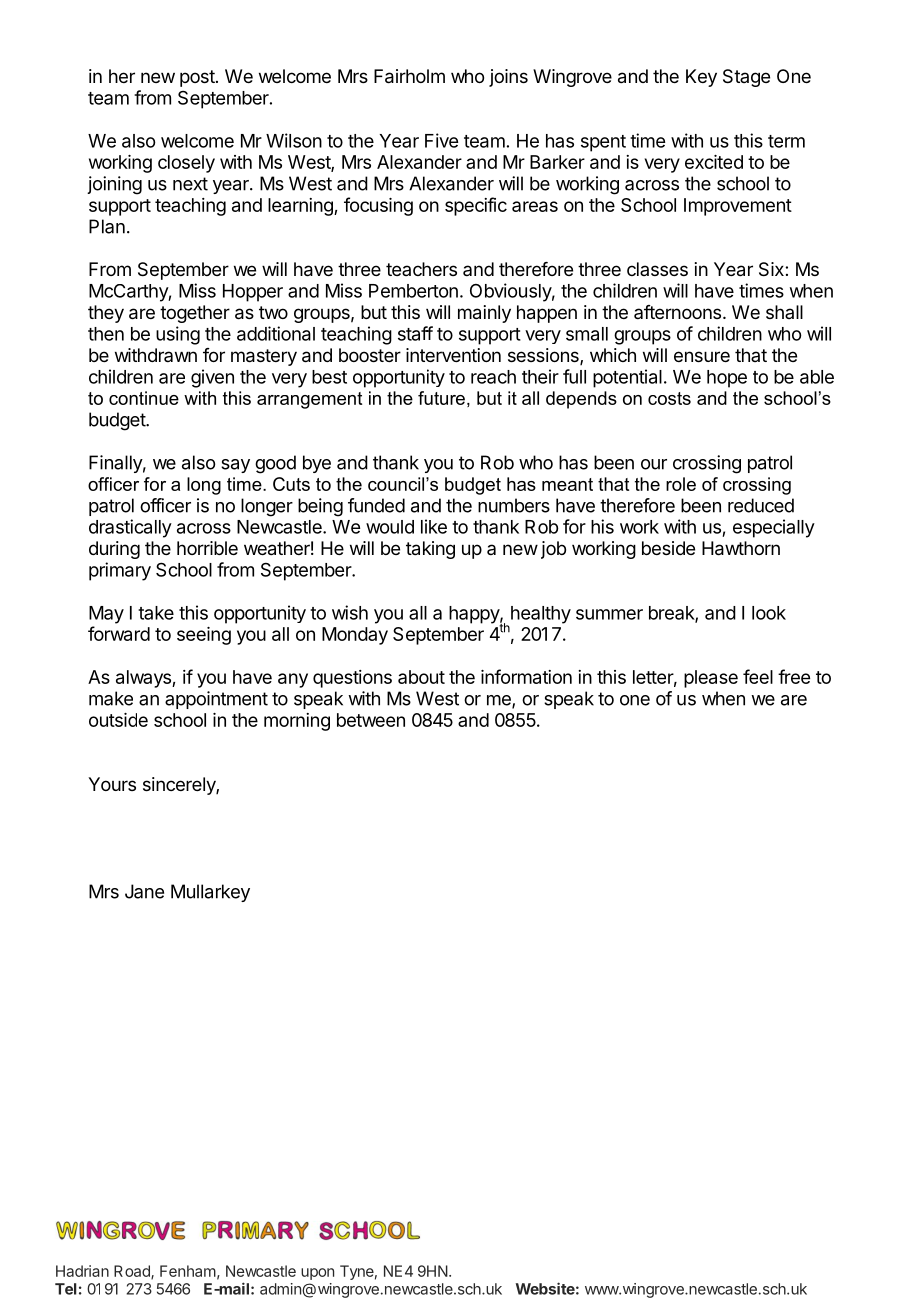 Image resolution: width=924 pixels, height=1309 pixels. Describe the element at coordinates (144, 891) in the screenshot. I see `Jane` at that location.
